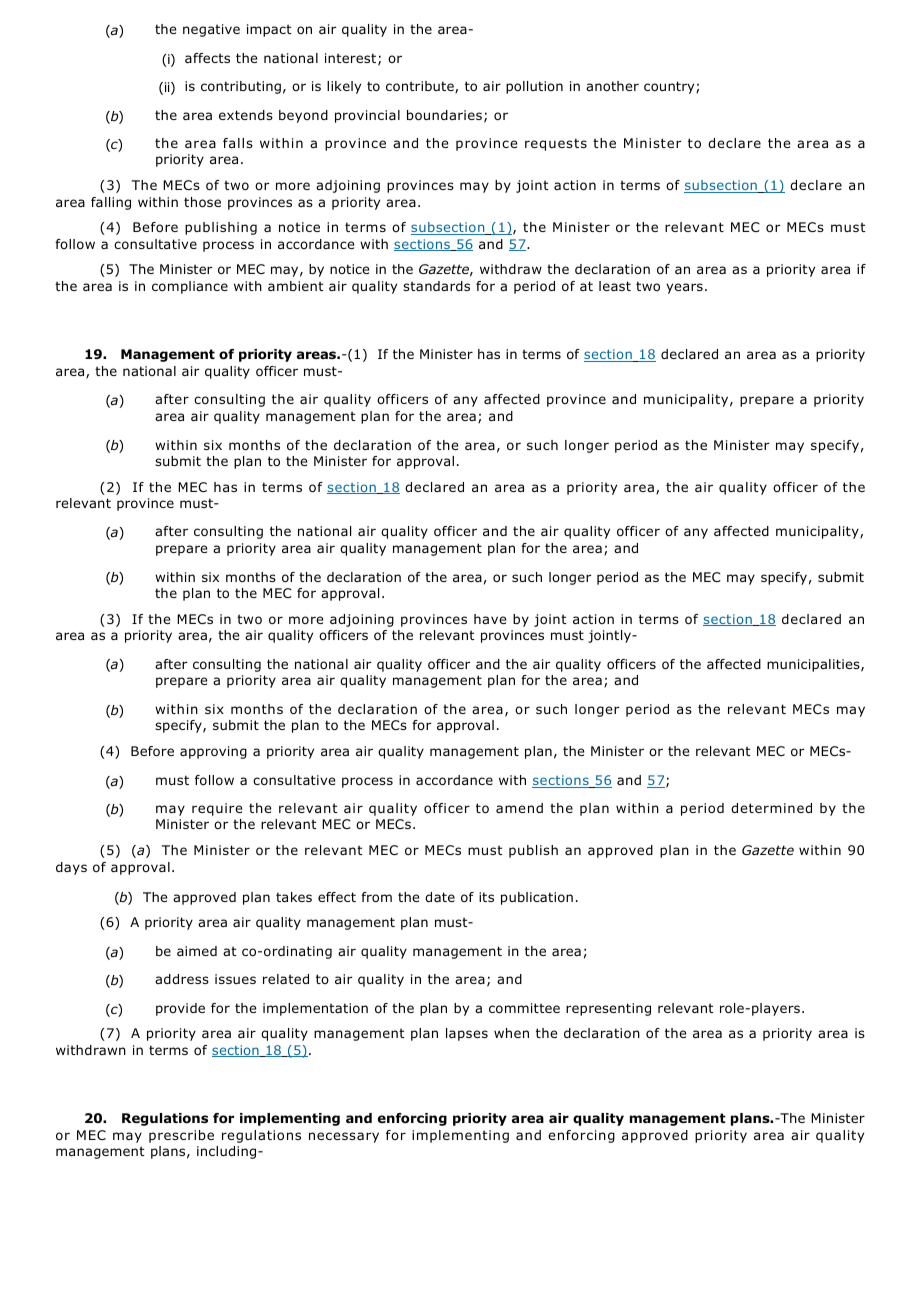 The image size is (924, 1309). Describe the element at coordinates (670, 87) in the document. I see `country` at that location.
